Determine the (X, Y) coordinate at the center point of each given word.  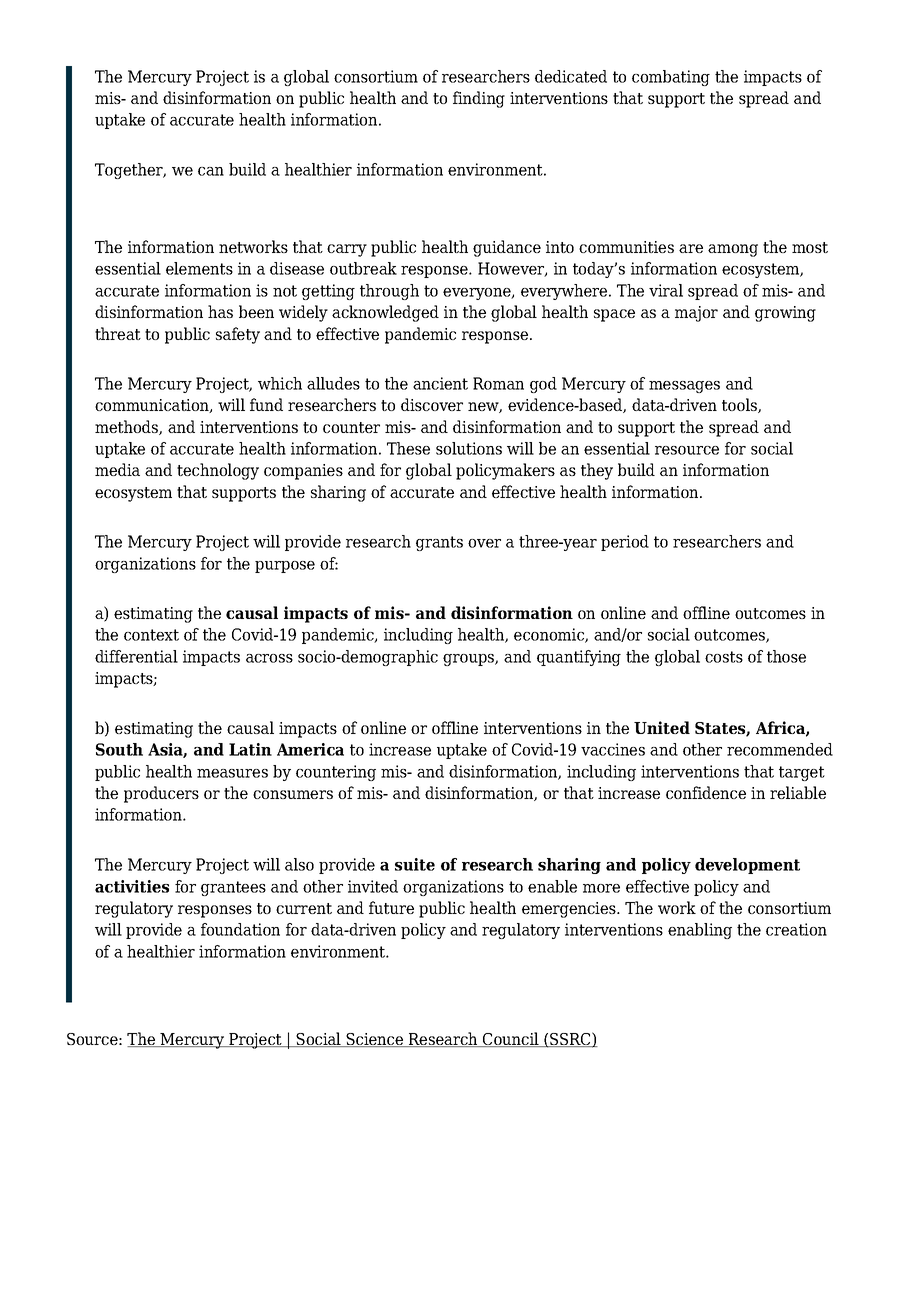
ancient (440, 383)
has (220, 311)
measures (232, 773)
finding (479, 99)
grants (439, 543)
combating (671, 78)
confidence (706, 792)
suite (415, 864)
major (696, 314)
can (211, 171)
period (625, 543)
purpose (285, 567)
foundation (240, 929)
